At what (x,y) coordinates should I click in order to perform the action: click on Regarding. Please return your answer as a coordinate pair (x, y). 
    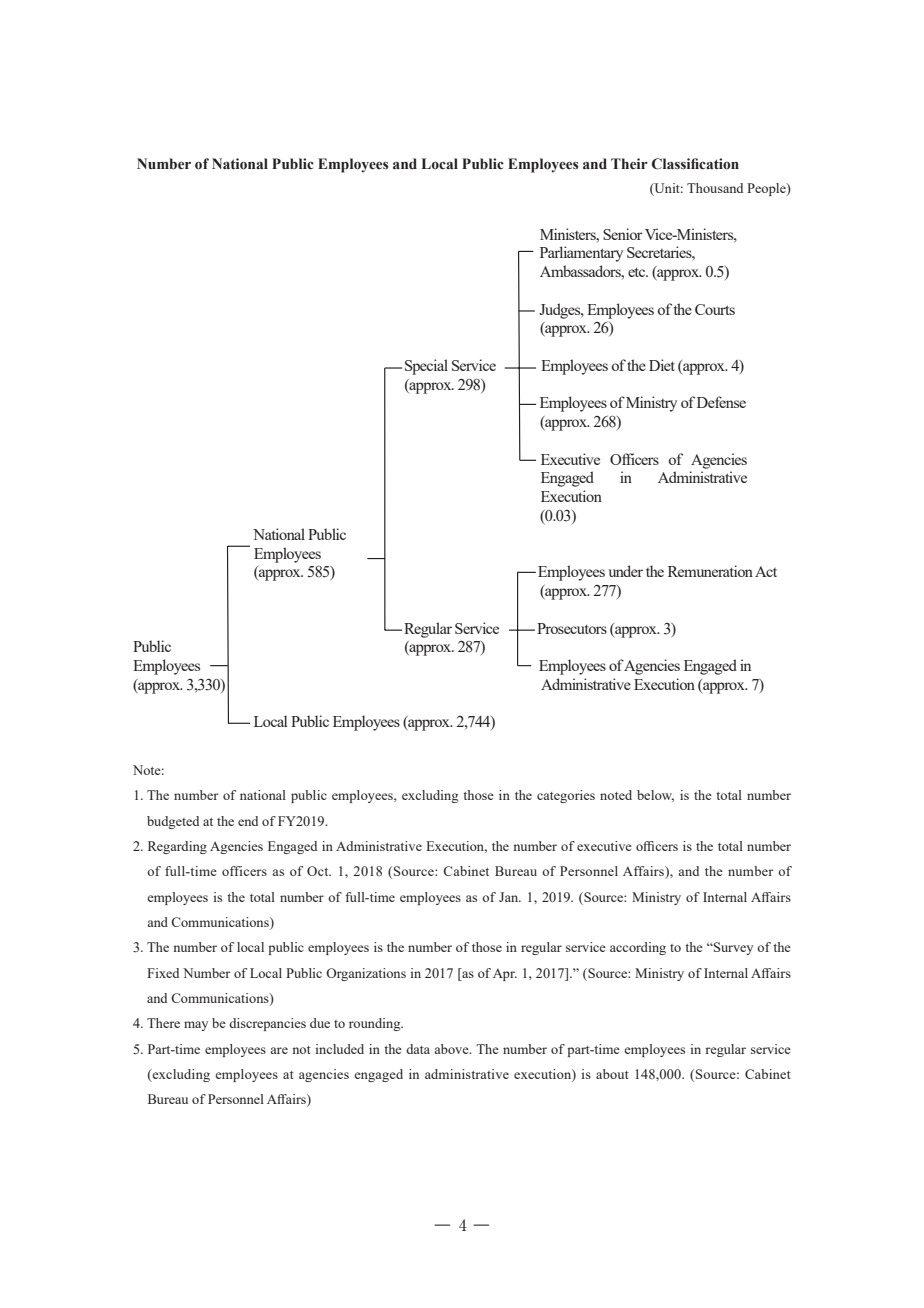
    Looking at the image, I should click on (177, 847).
